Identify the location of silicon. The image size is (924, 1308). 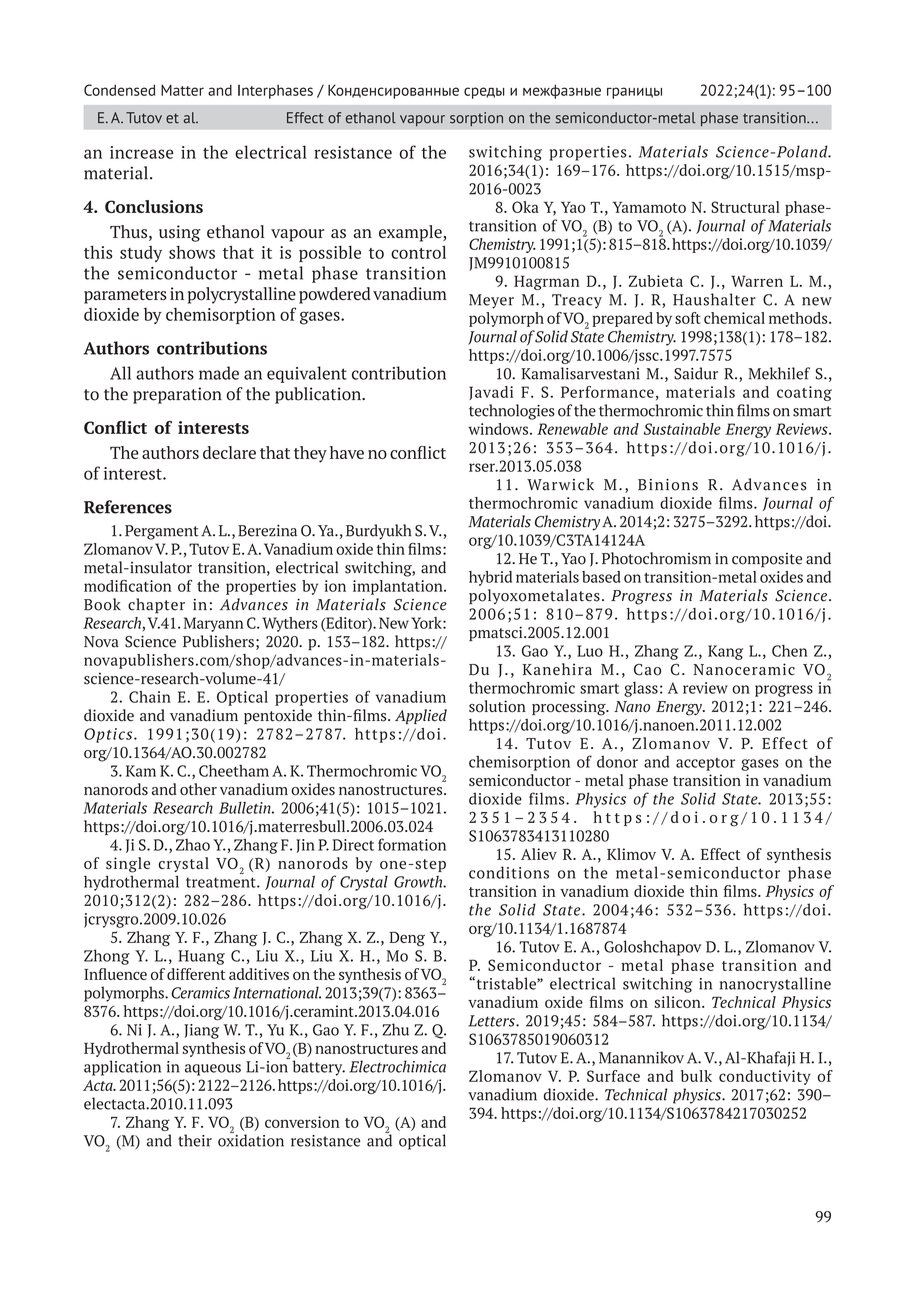
(679, 1002).
